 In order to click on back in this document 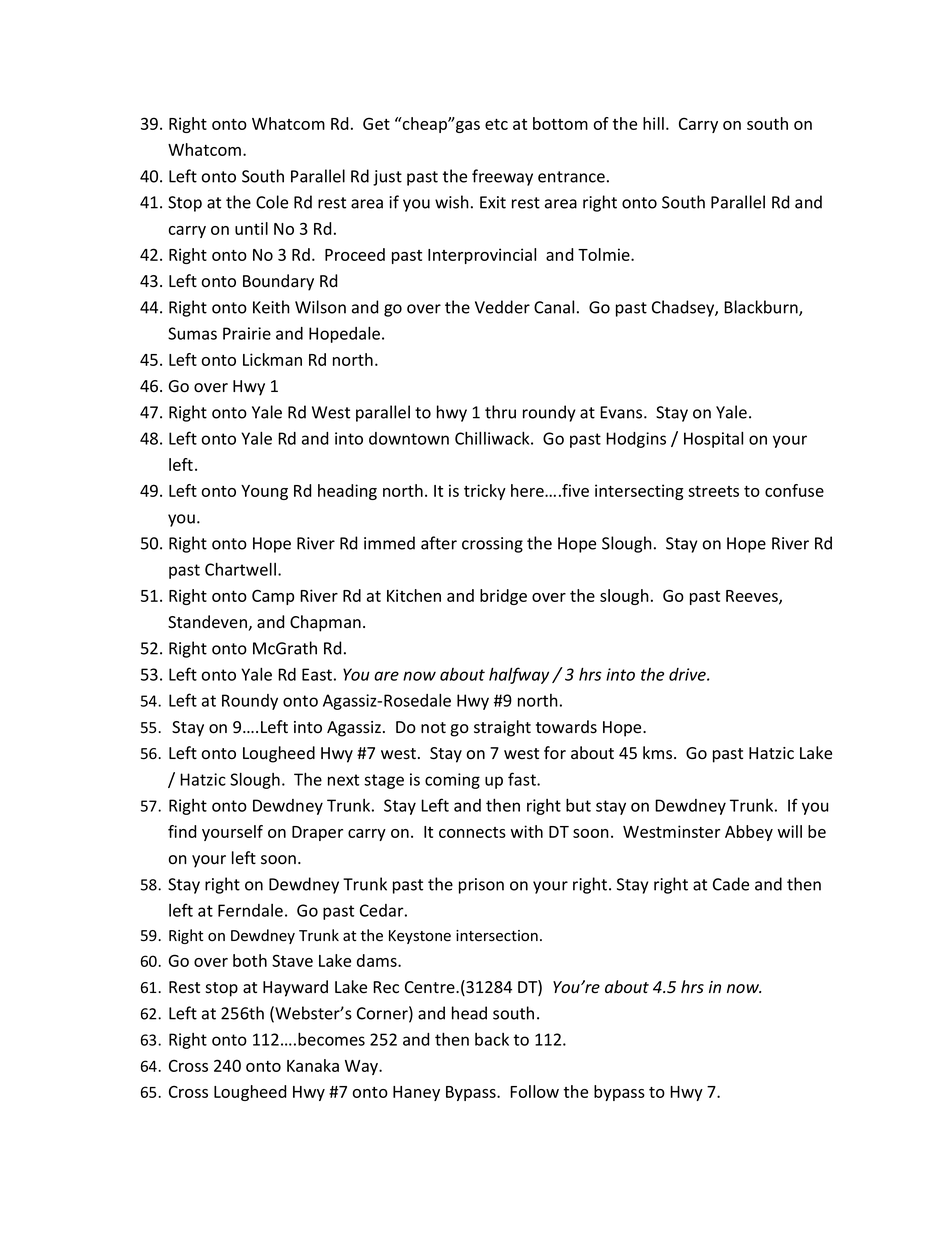, I will do `click(492, 1039)`.
